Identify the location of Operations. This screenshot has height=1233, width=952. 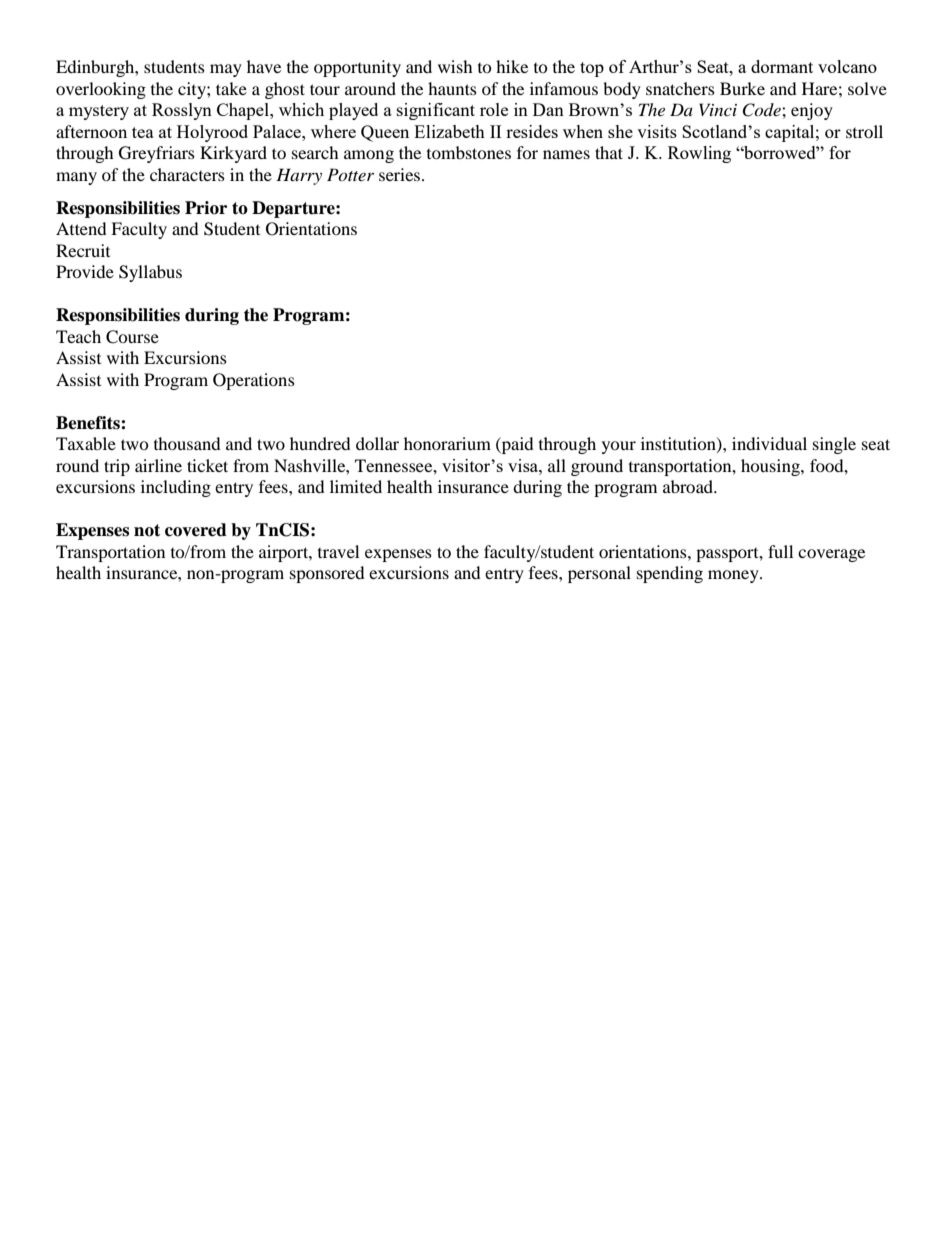
(254, 381).
